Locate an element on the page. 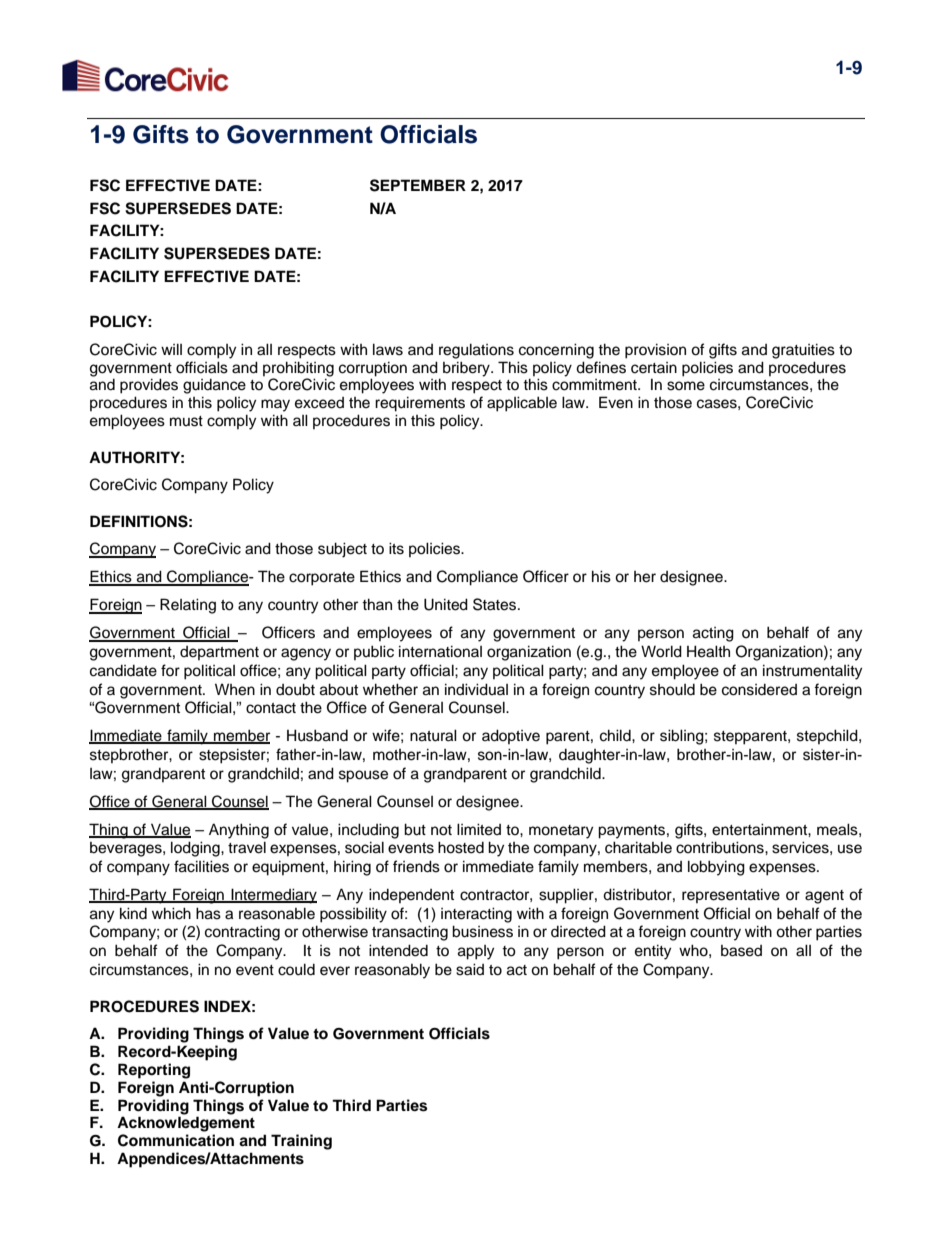 The width and height of the page is (952, 1233). SEPTEMBER is located at coordinates (418, 185).
